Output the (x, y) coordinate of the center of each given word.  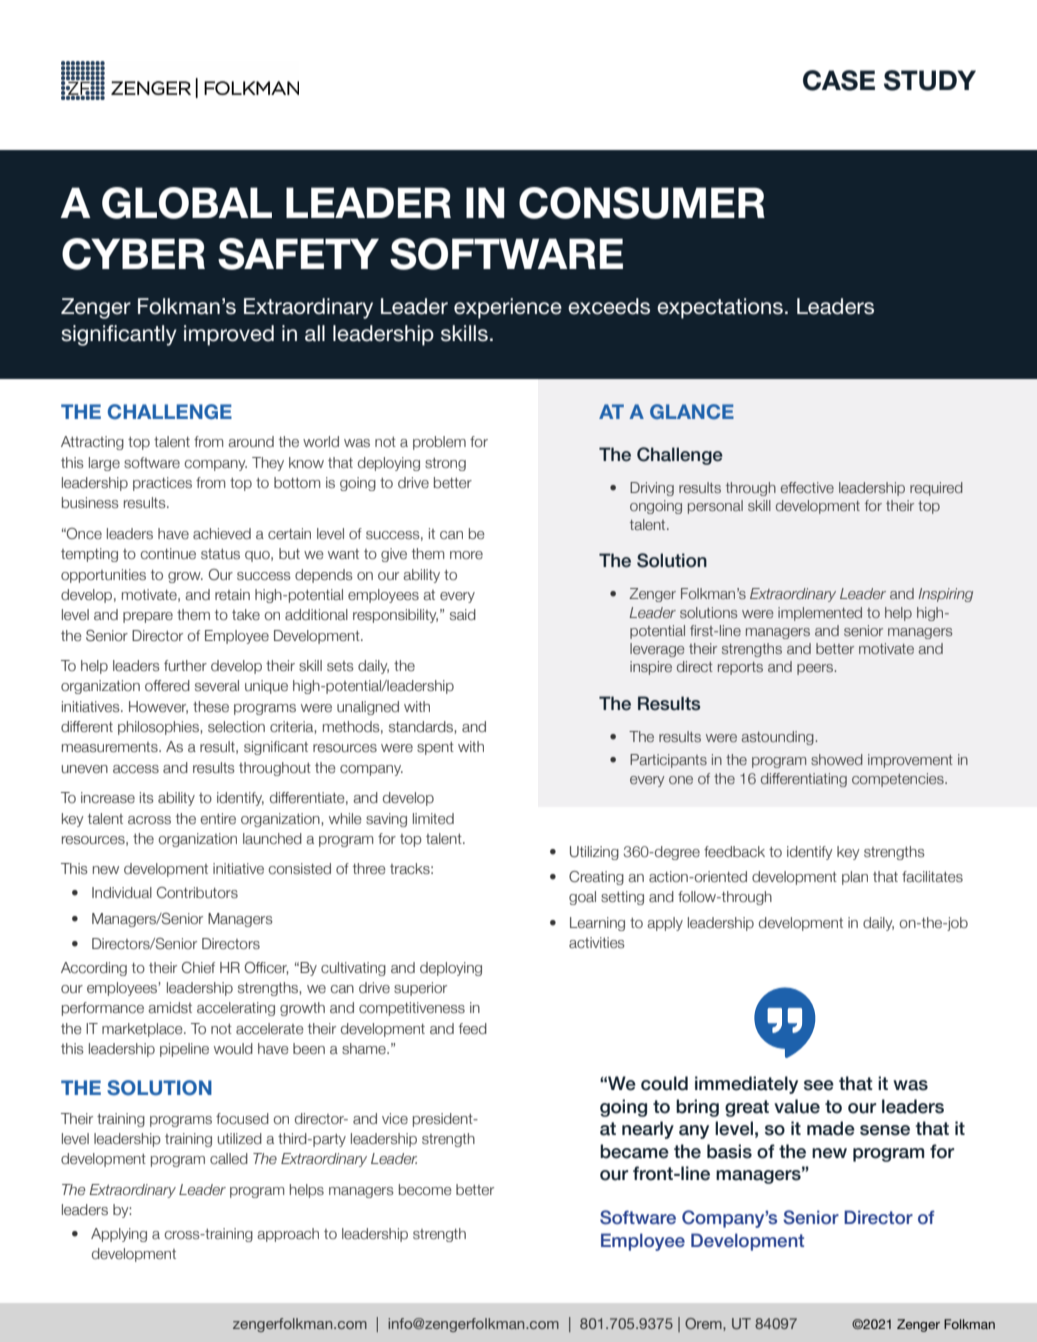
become (425, 1189)
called (229, 1159)
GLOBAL (187, 203)
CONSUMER (642, 203)
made (831, 1128)
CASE (839, 80)
